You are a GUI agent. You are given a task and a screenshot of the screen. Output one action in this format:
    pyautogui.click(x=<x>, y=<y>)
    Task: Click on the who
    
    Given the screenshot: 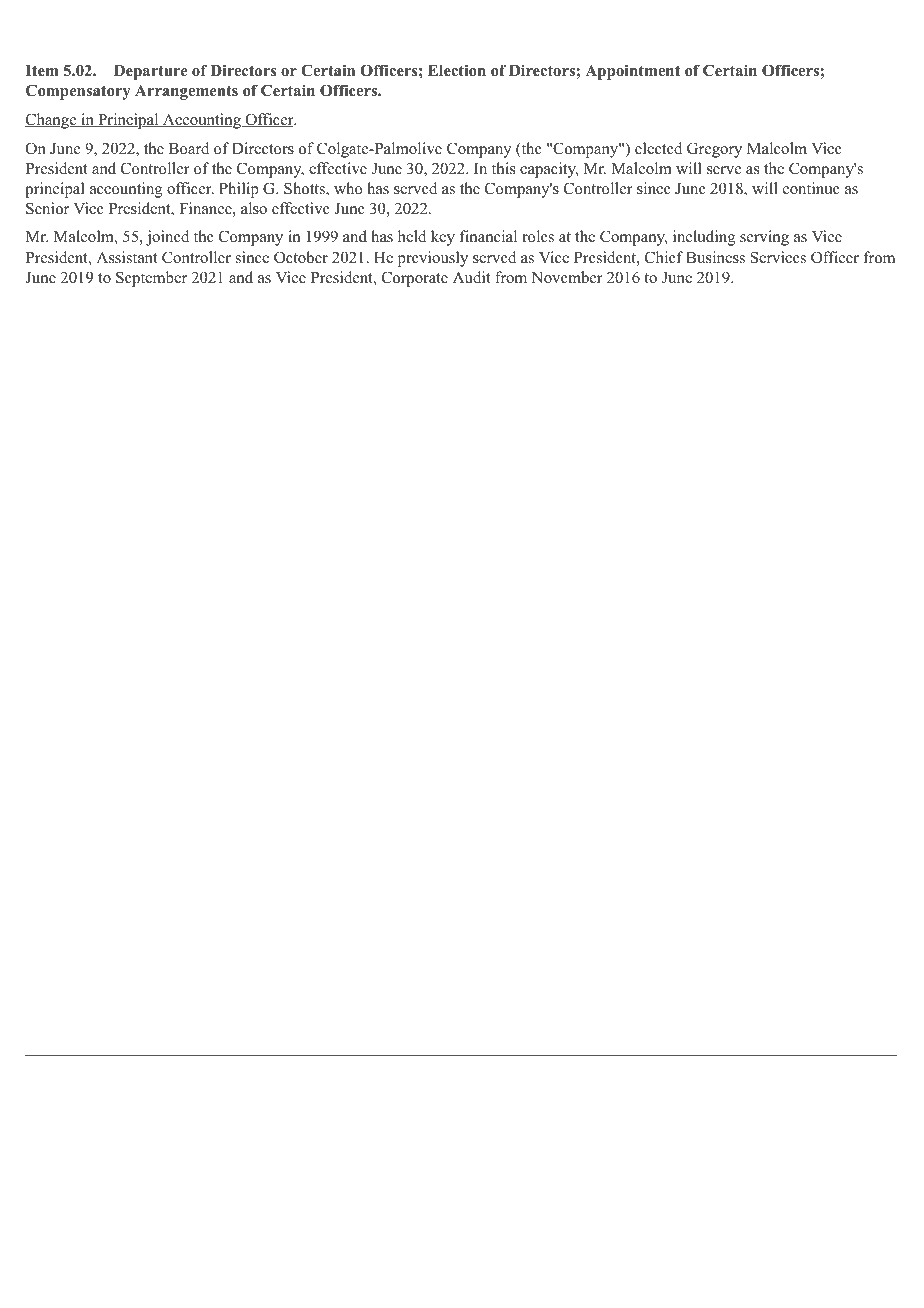 What is the action you would take?
    pyautogui.click(x=348, y=188)
